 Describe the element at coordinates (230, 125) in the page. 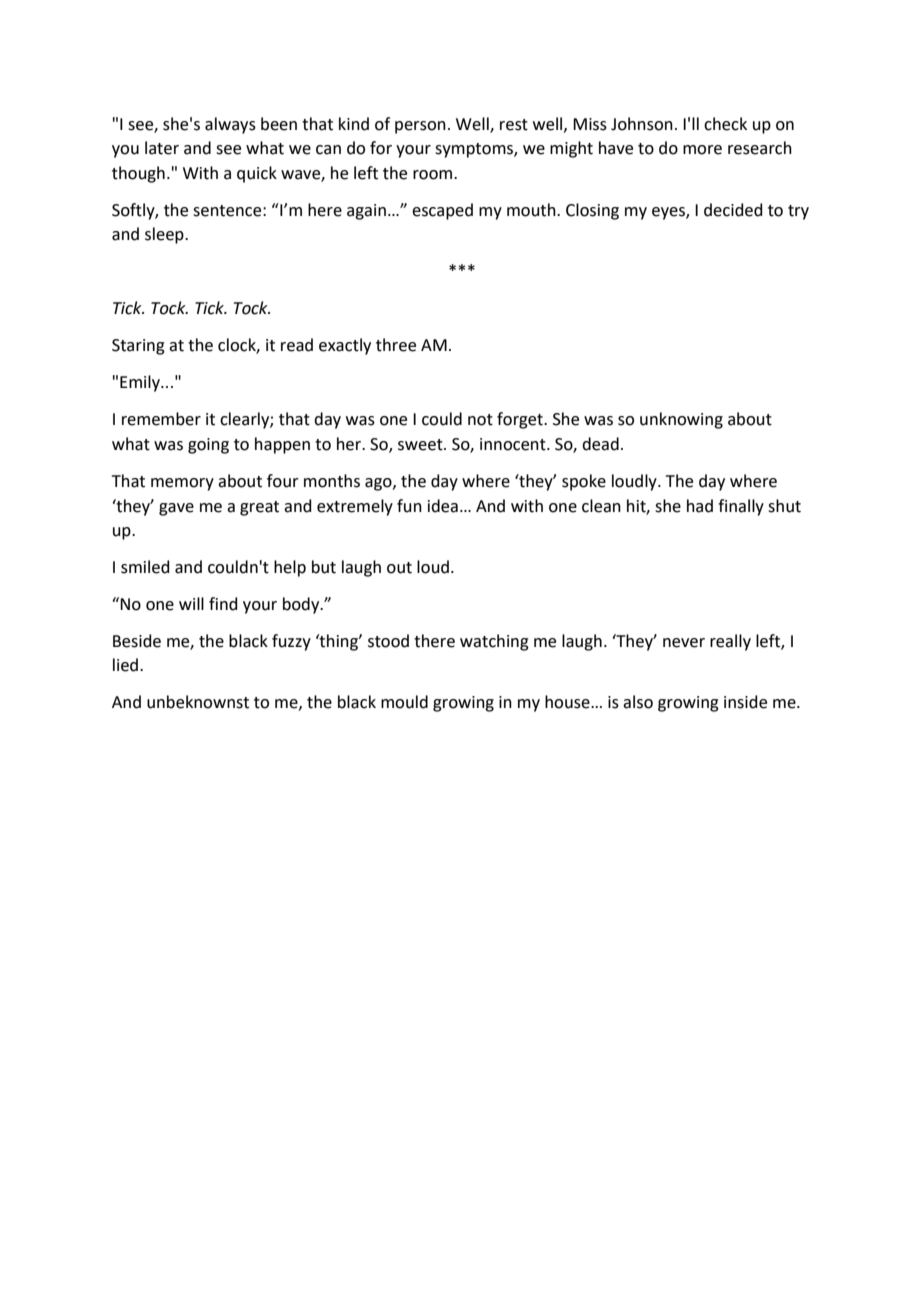

I see `always` at that location.
